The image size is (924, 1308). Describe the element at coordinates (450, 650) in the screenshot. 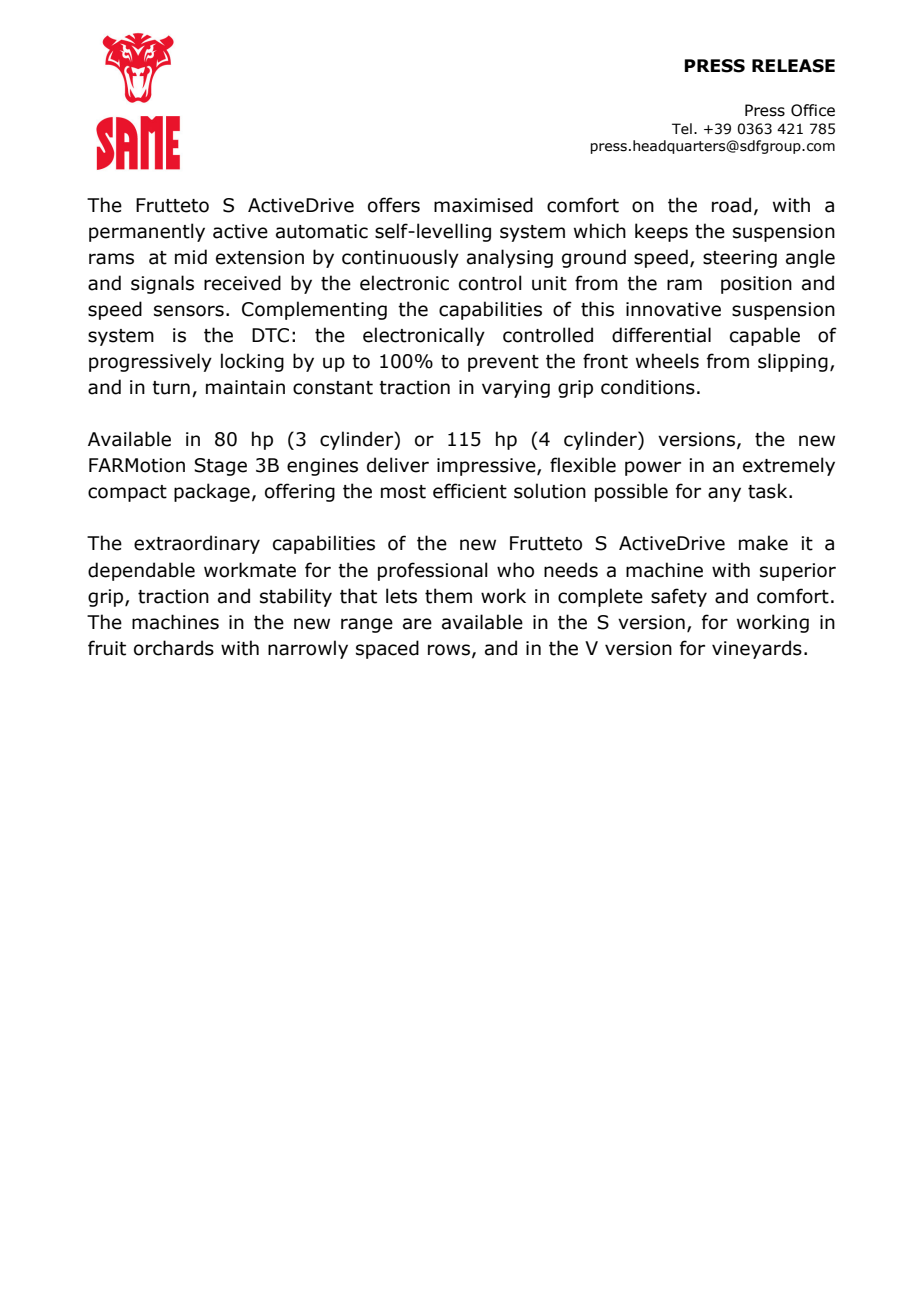

I see `rows` at that location.
